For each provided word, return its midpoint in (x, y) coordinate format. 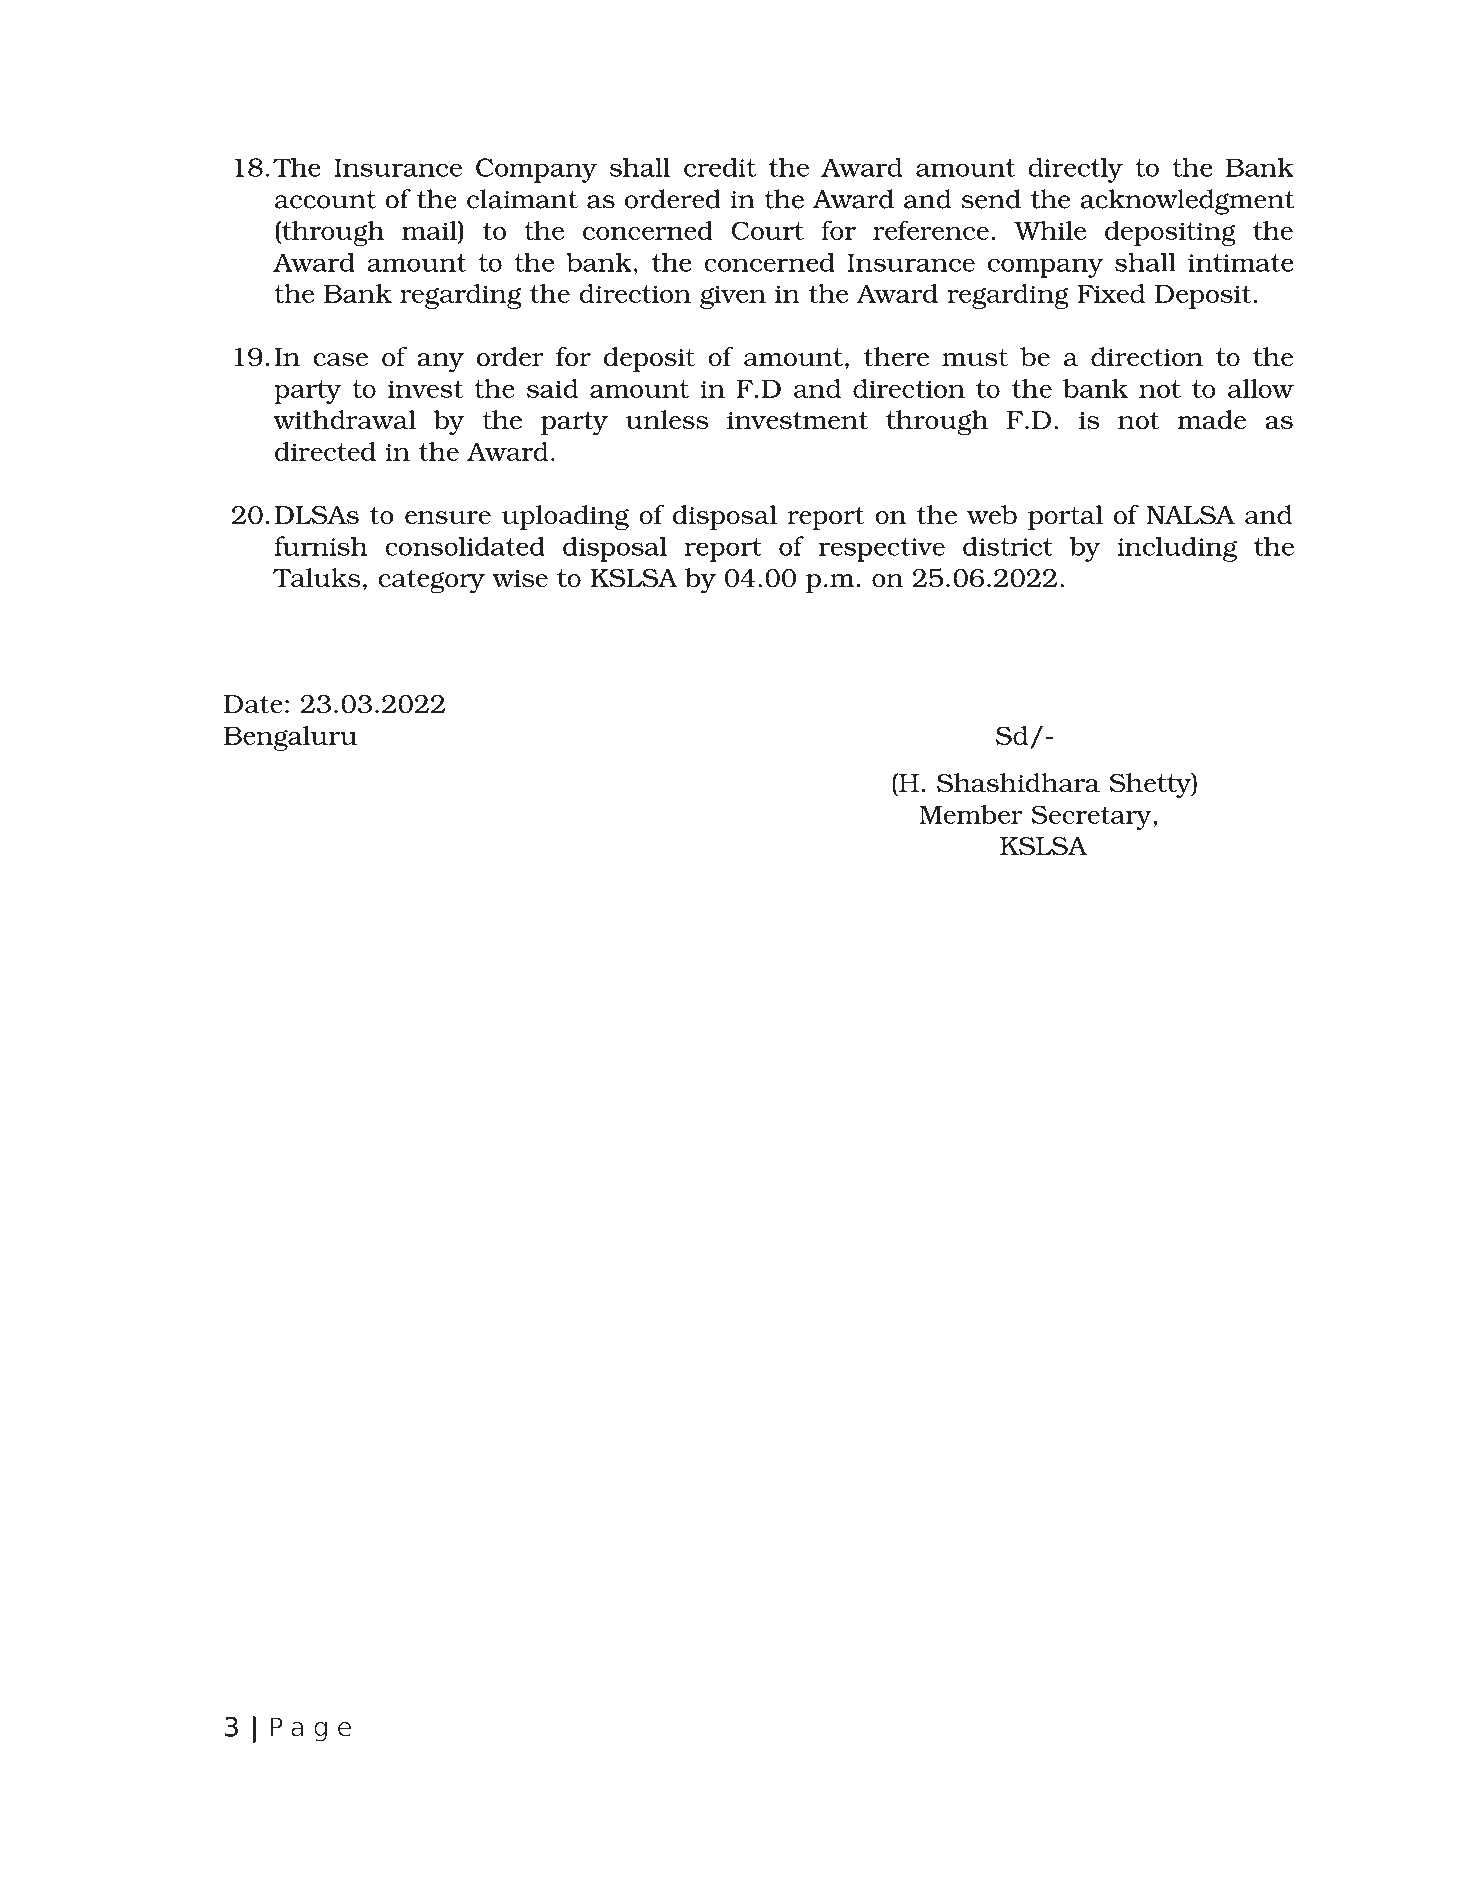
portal (1065, 517)
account (325, 200)
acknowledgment (1187, 202)
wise (520, 579)
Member (971, 814)
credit (720, 167)
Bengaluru (290, 738)
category (431, 581)
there (896, 357)
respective (882, 550)
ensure (448, 518)
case (340, 360)
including (1177, 549)
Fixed (1111, 293)
